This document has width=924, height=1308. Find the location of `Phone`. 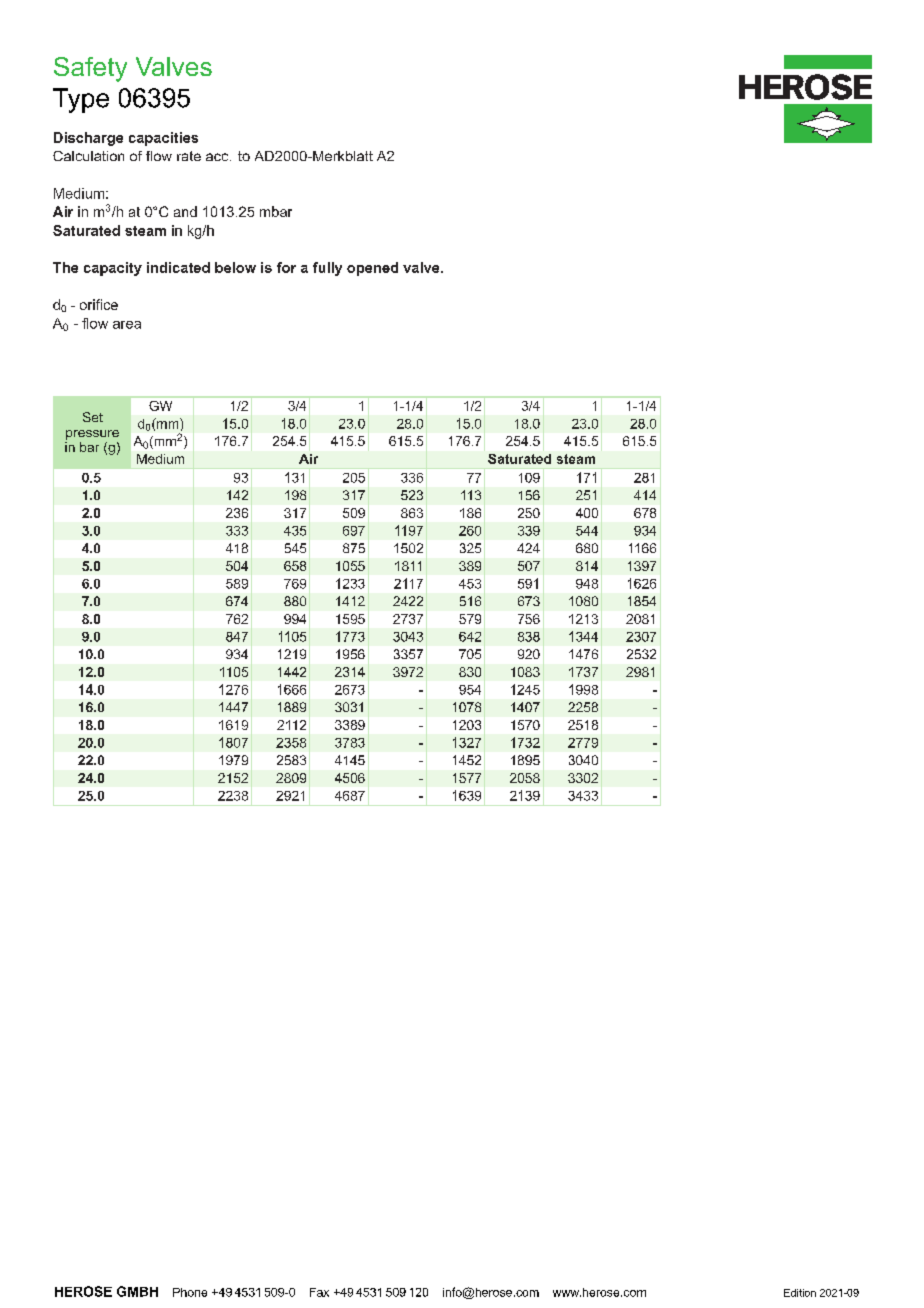

Phone is located at coordinates (190, 1292).
